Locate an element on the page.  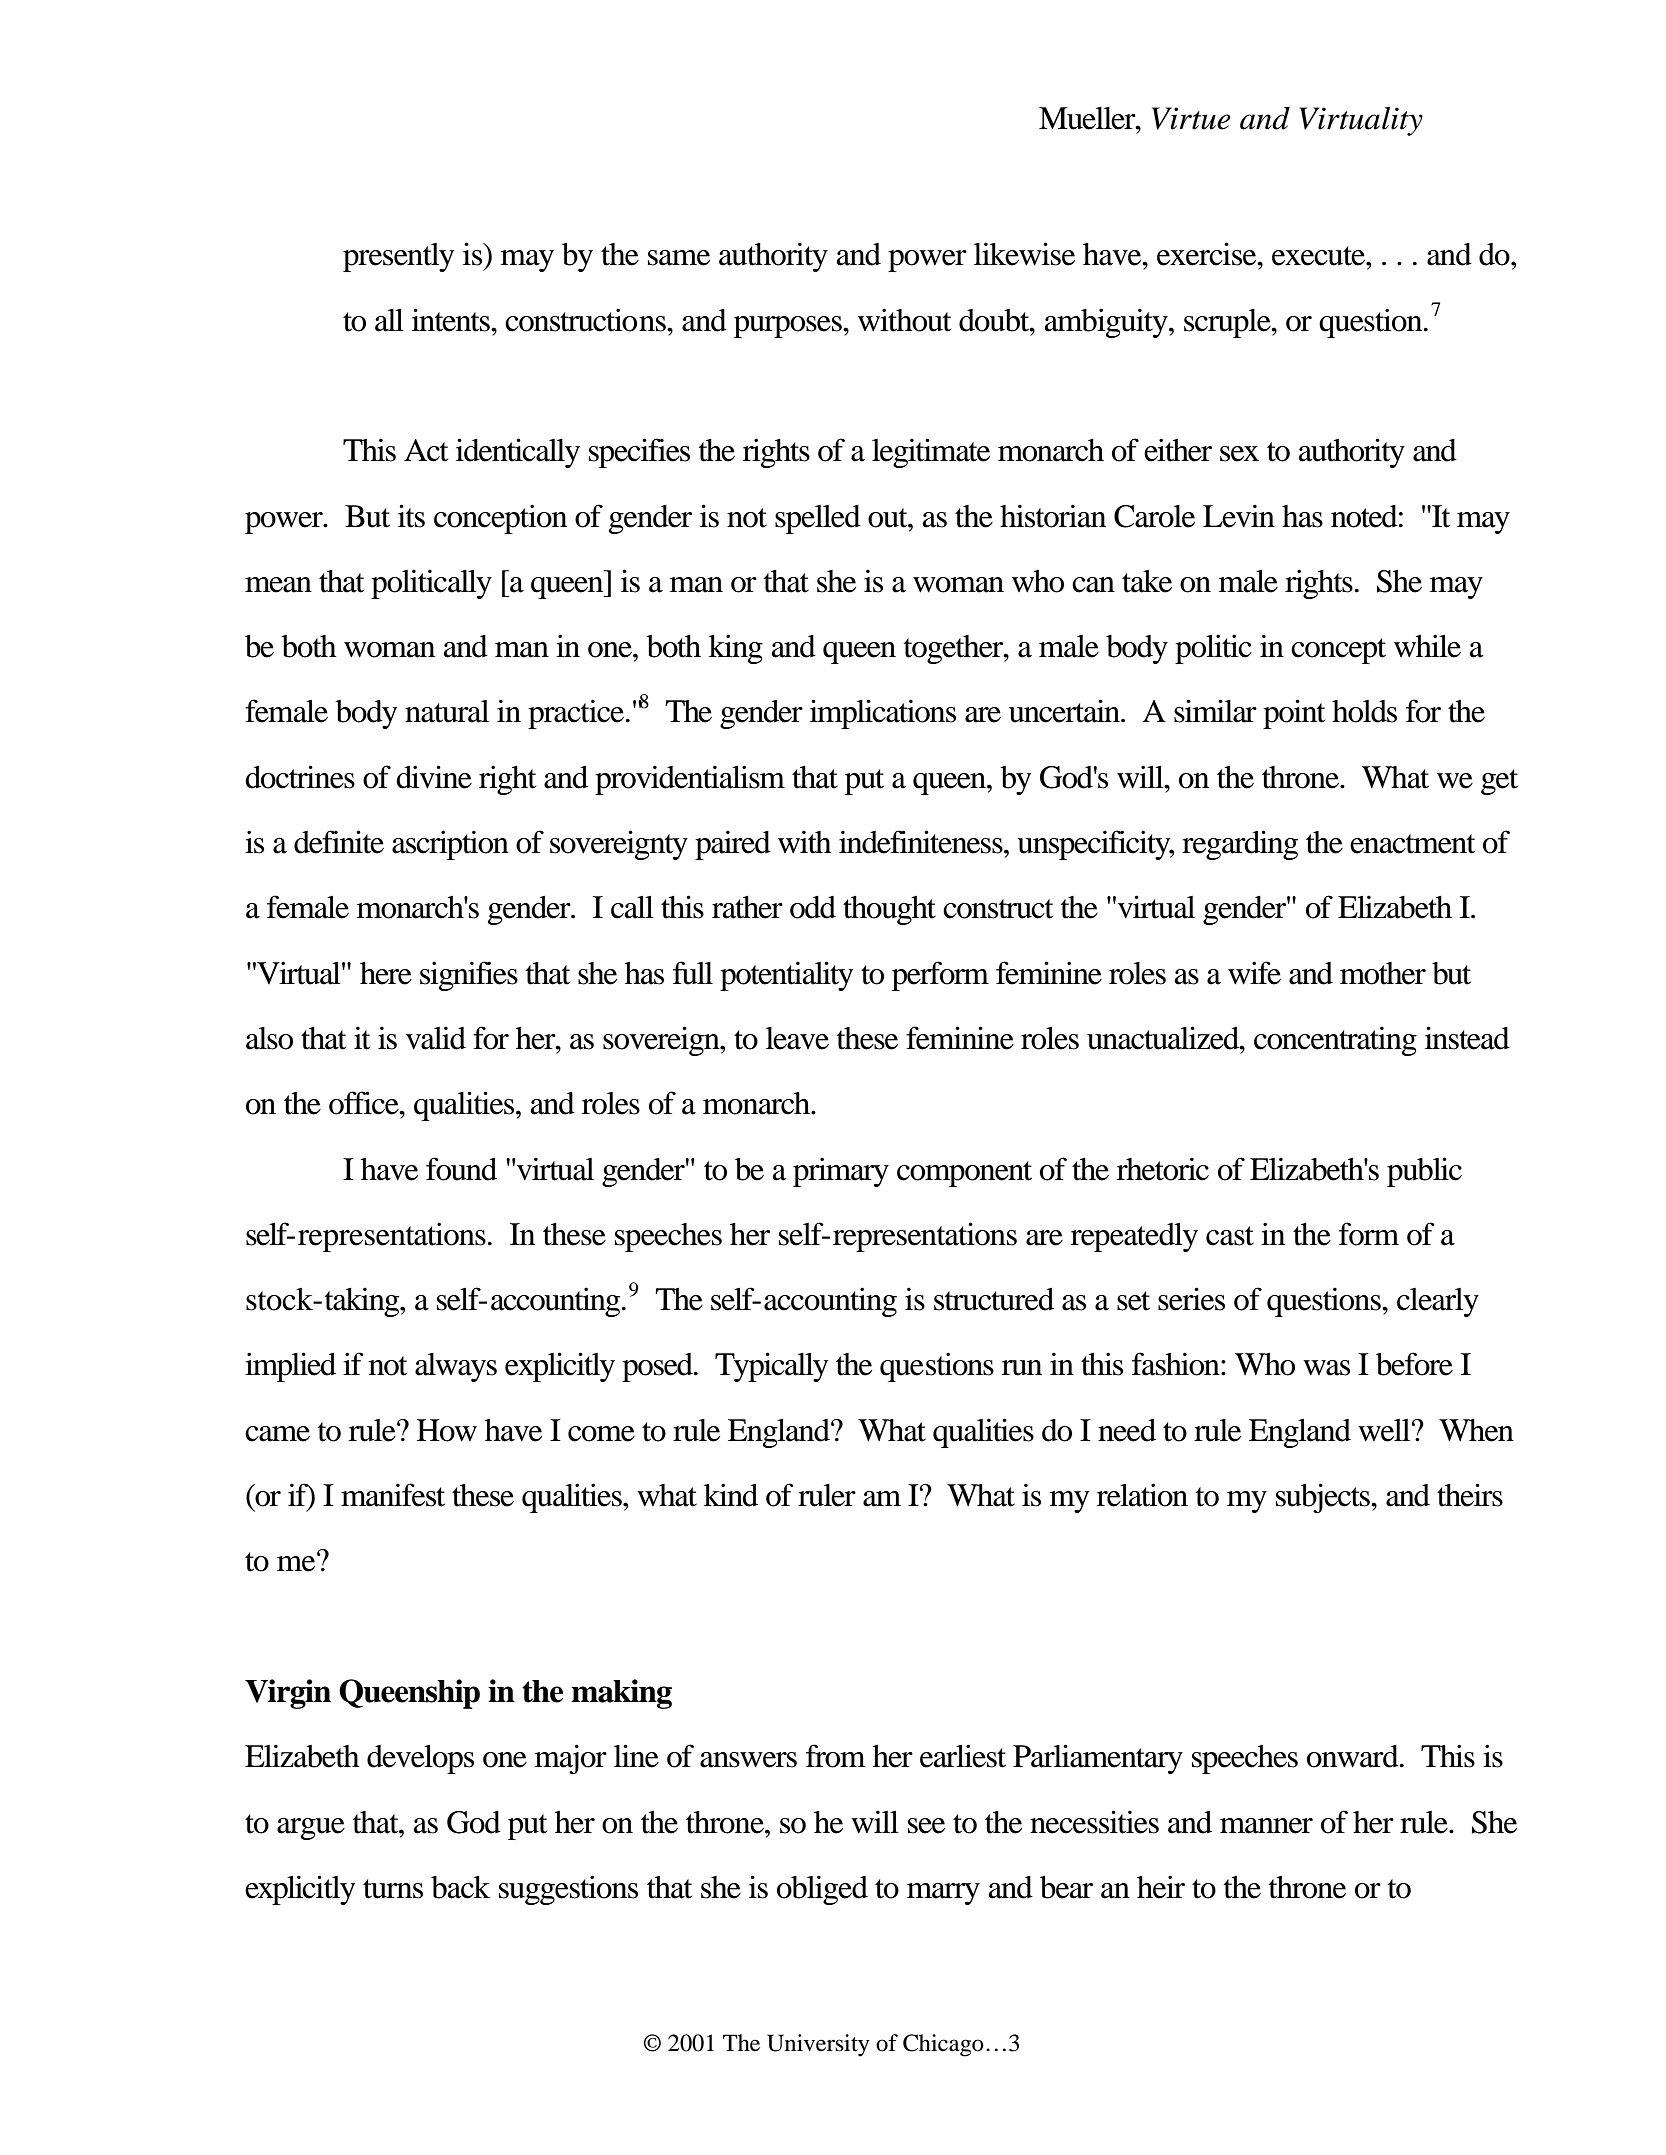
manner is located at coordinates (1266, 1826).
